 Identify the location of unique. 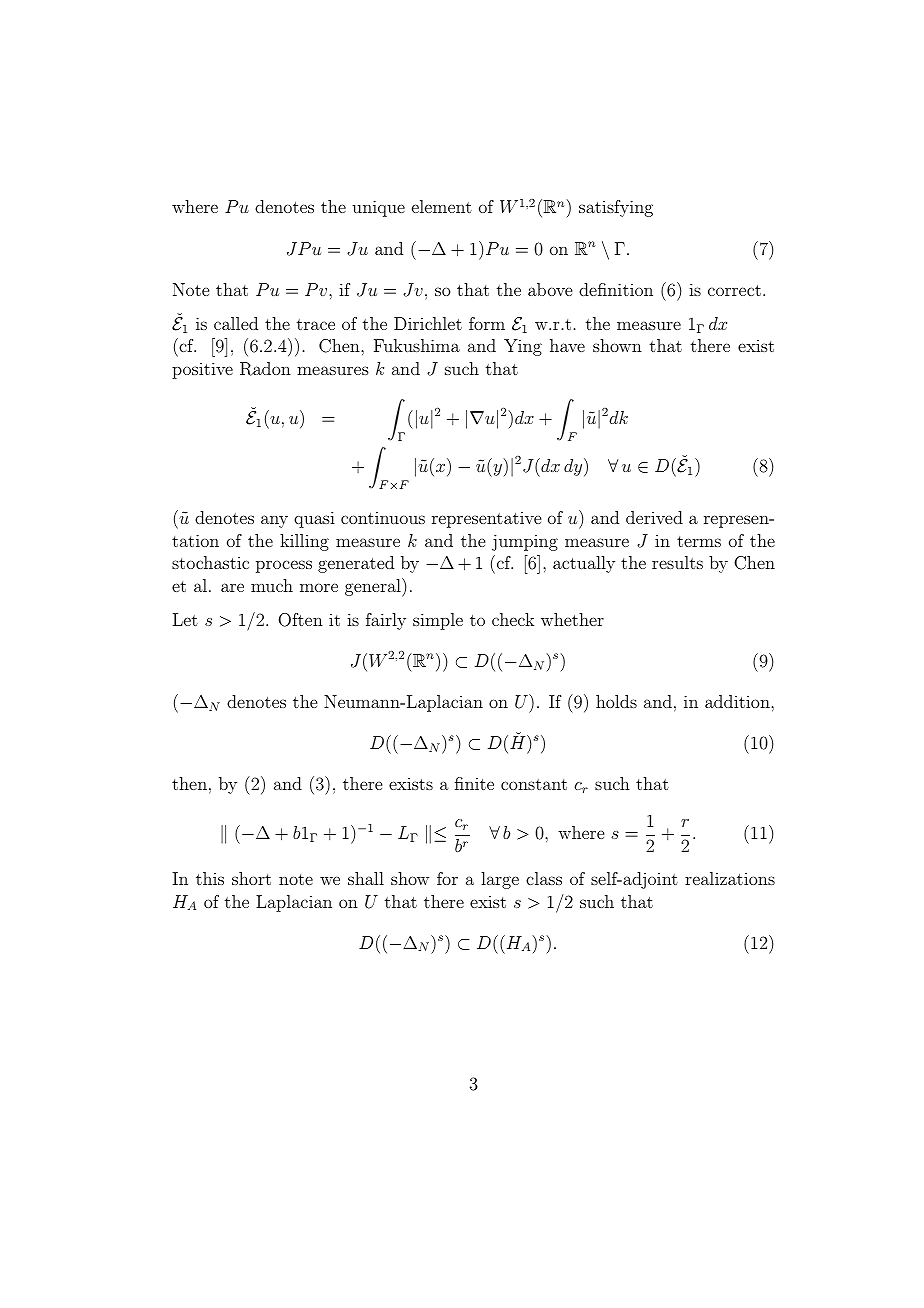
(378, 208).
